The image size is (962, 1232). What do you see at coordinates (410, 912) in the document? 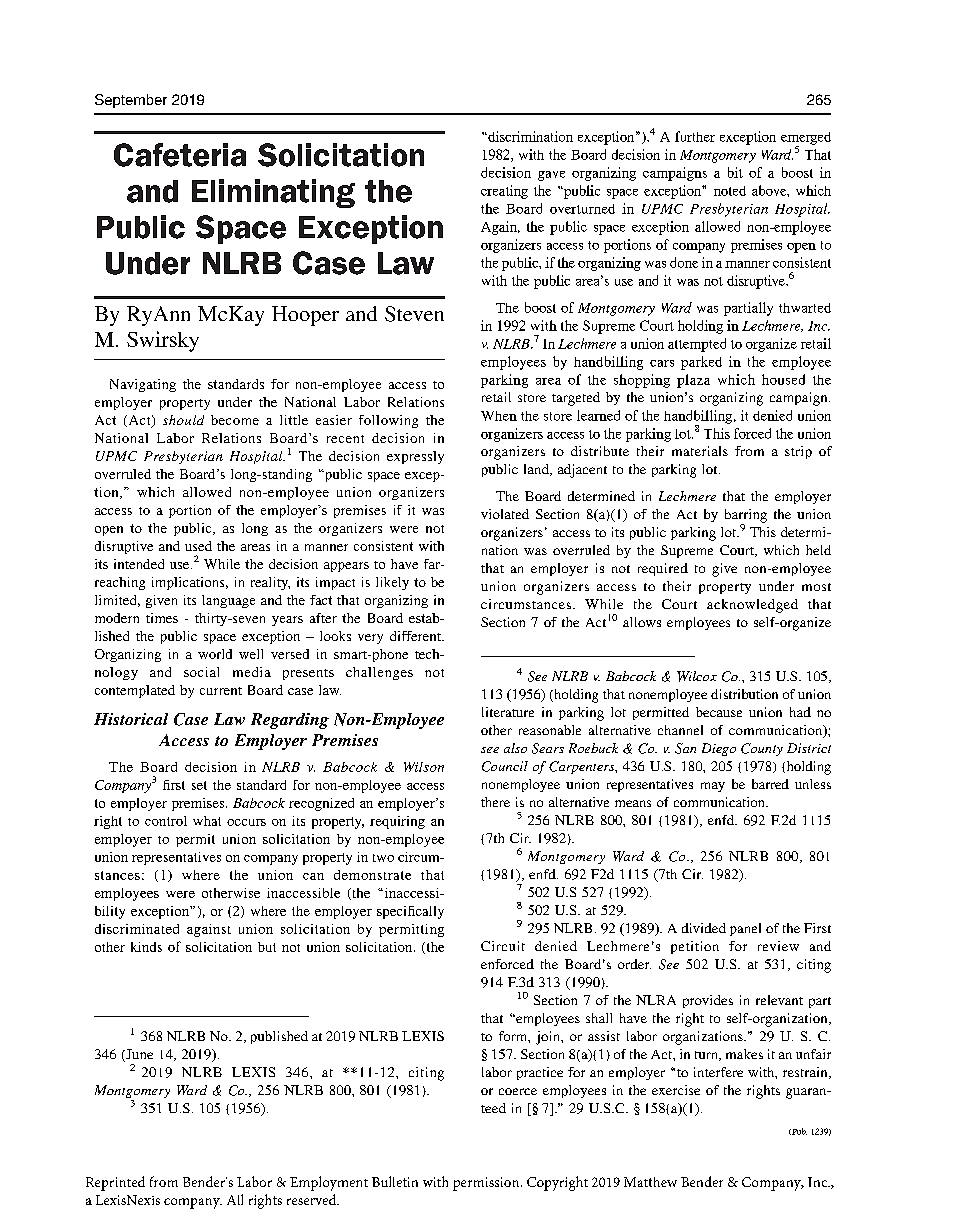
I see `specifically` at bounding box center [410, 912].
